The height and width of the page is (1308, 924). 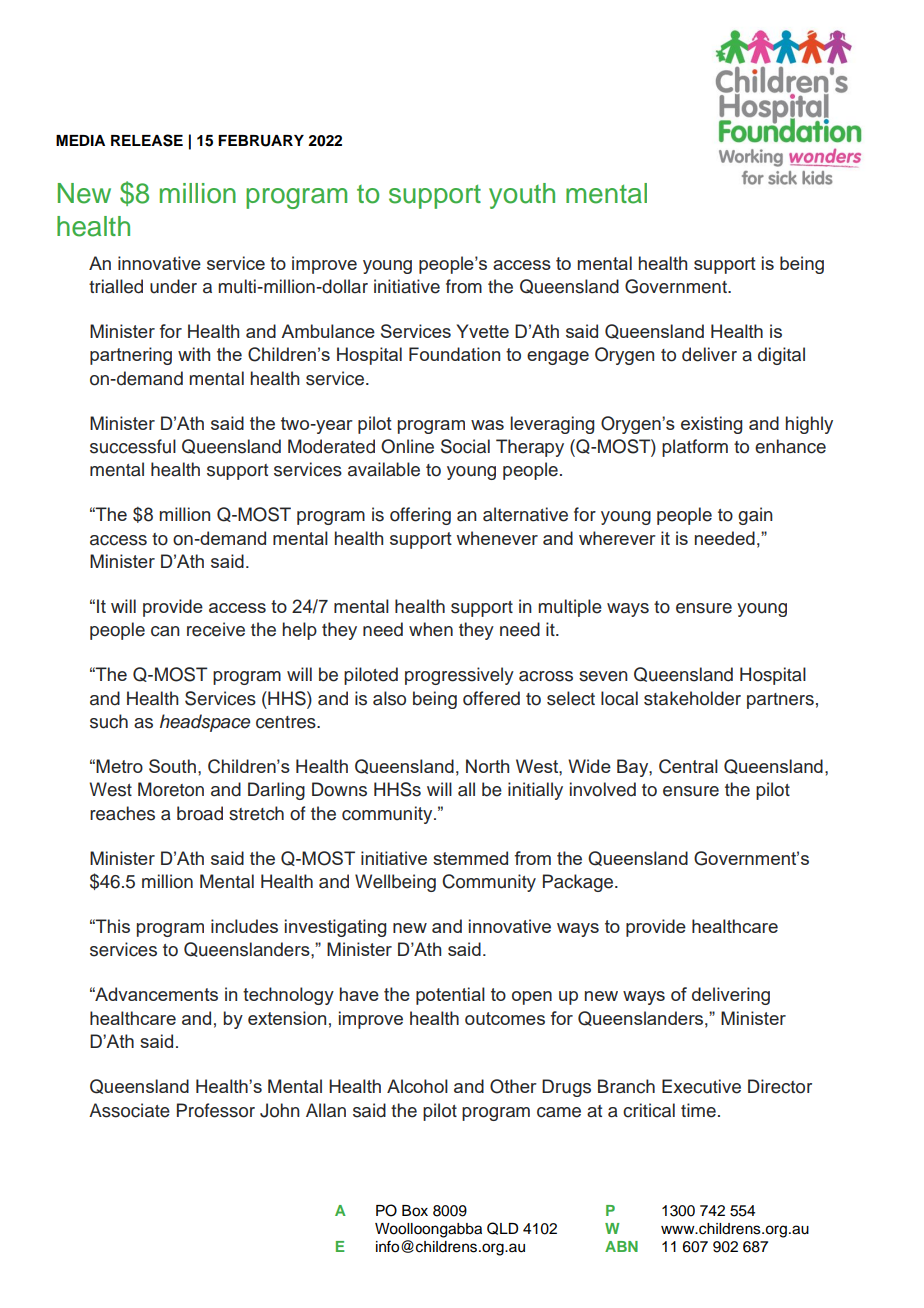 I want to click on Box, so click(x=415, y=1211).
